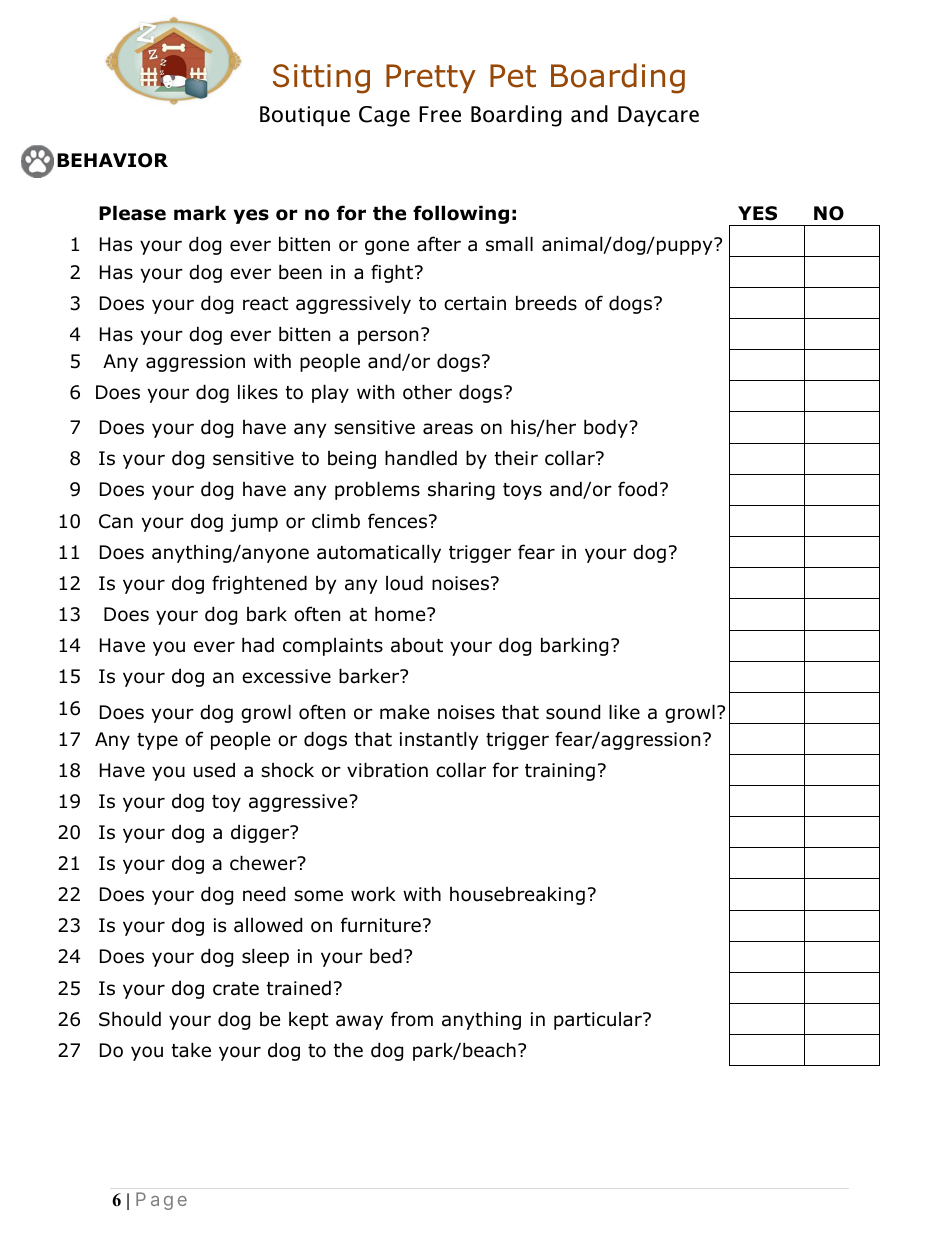 Image resolution: width=952 pixels, height=1233 pixels. I want to click on about, so click(417, 645).
